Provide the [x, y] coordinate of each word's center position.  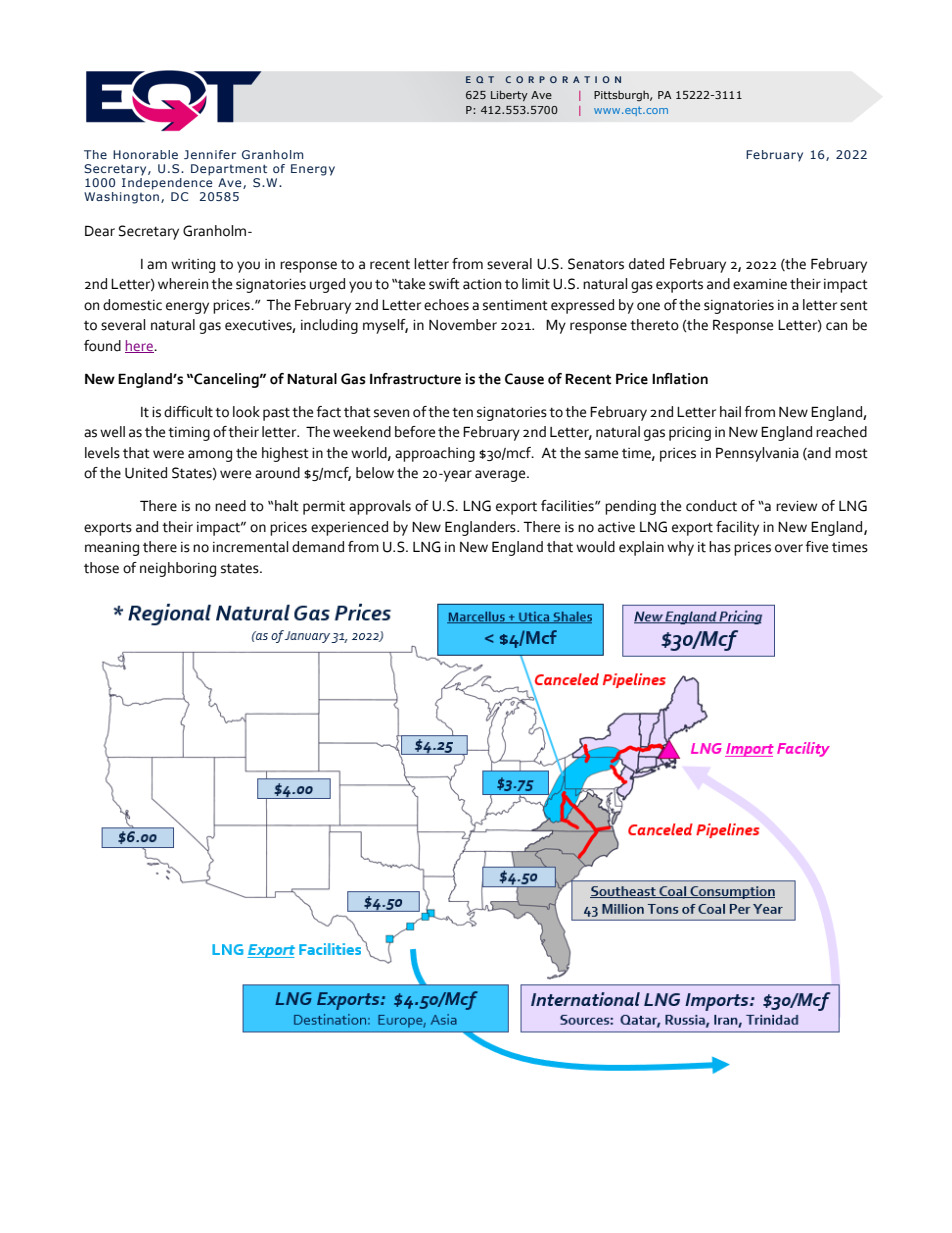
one [648, 306]
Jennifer [210, 154]
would [595, 547]
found [102, 346]
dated [646, 264]
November [463, 325]
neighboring [178, 569]
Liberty [509, 95]
